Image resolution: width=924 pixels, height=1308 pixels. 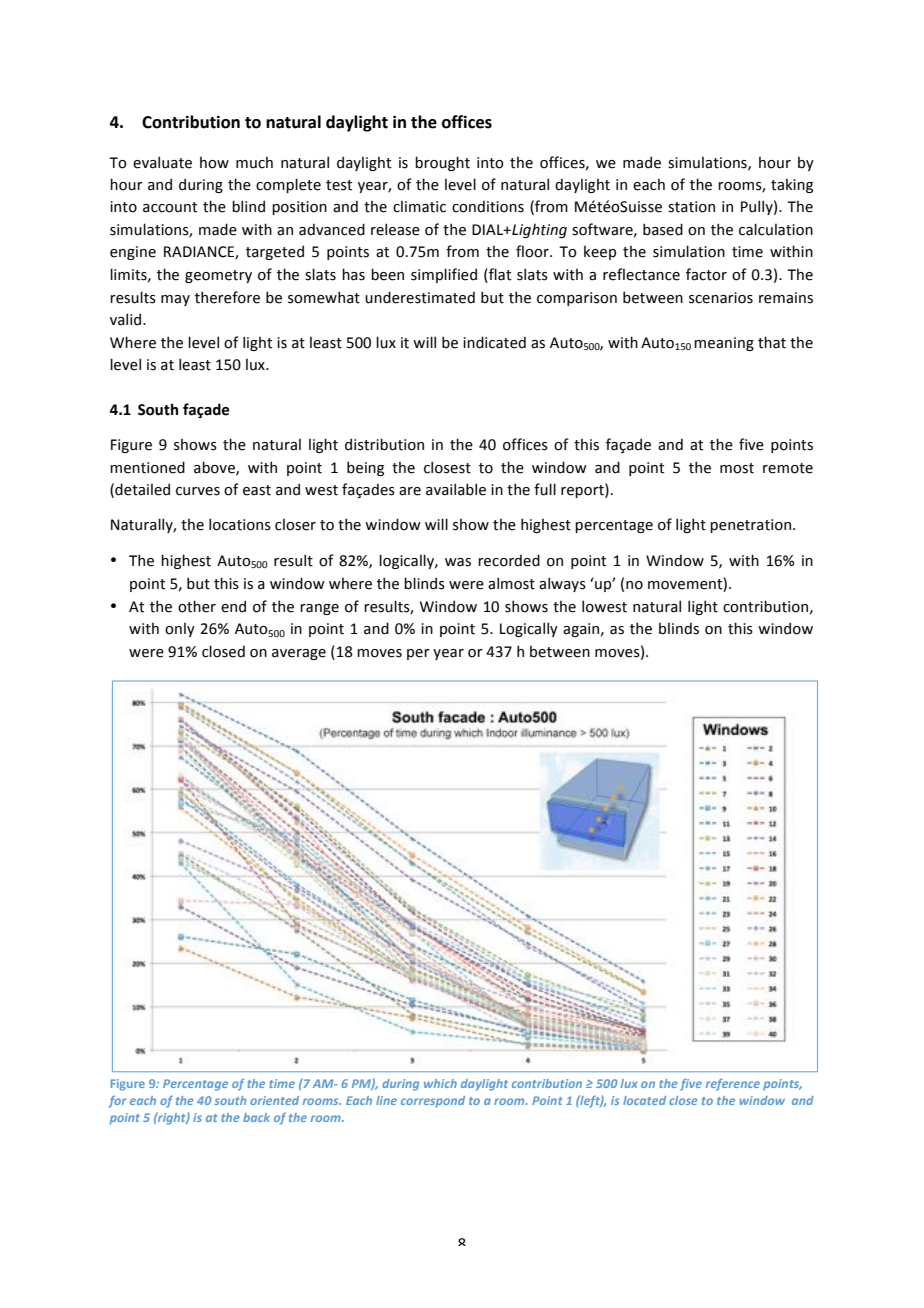 What do you see at coordinates (788, 468) in the screenshot?
I see `remote` at bounding box center [788, 468].
